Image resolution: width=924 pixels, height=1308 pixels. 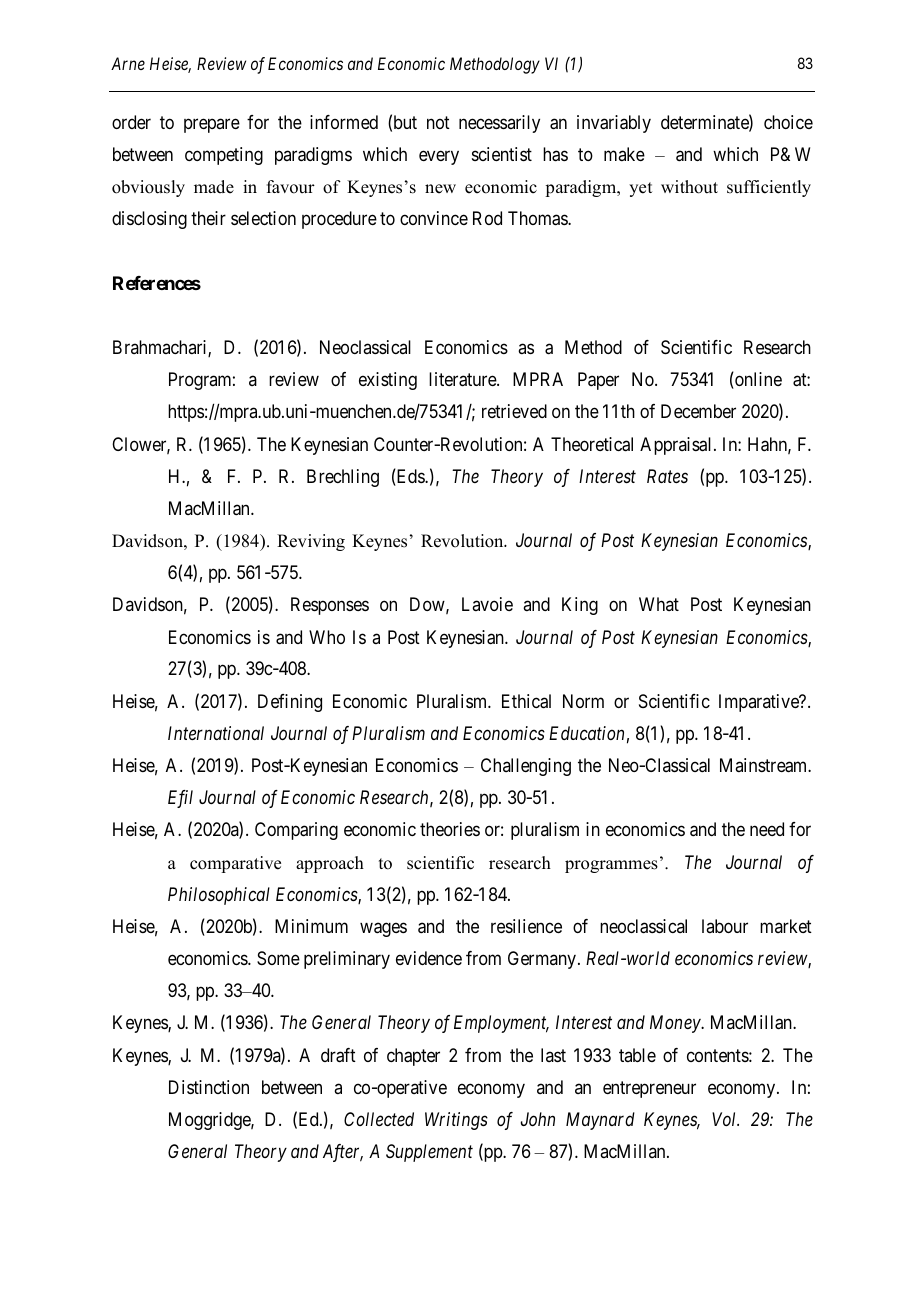 I want to click on Responses, so click(x=330, y=606).
